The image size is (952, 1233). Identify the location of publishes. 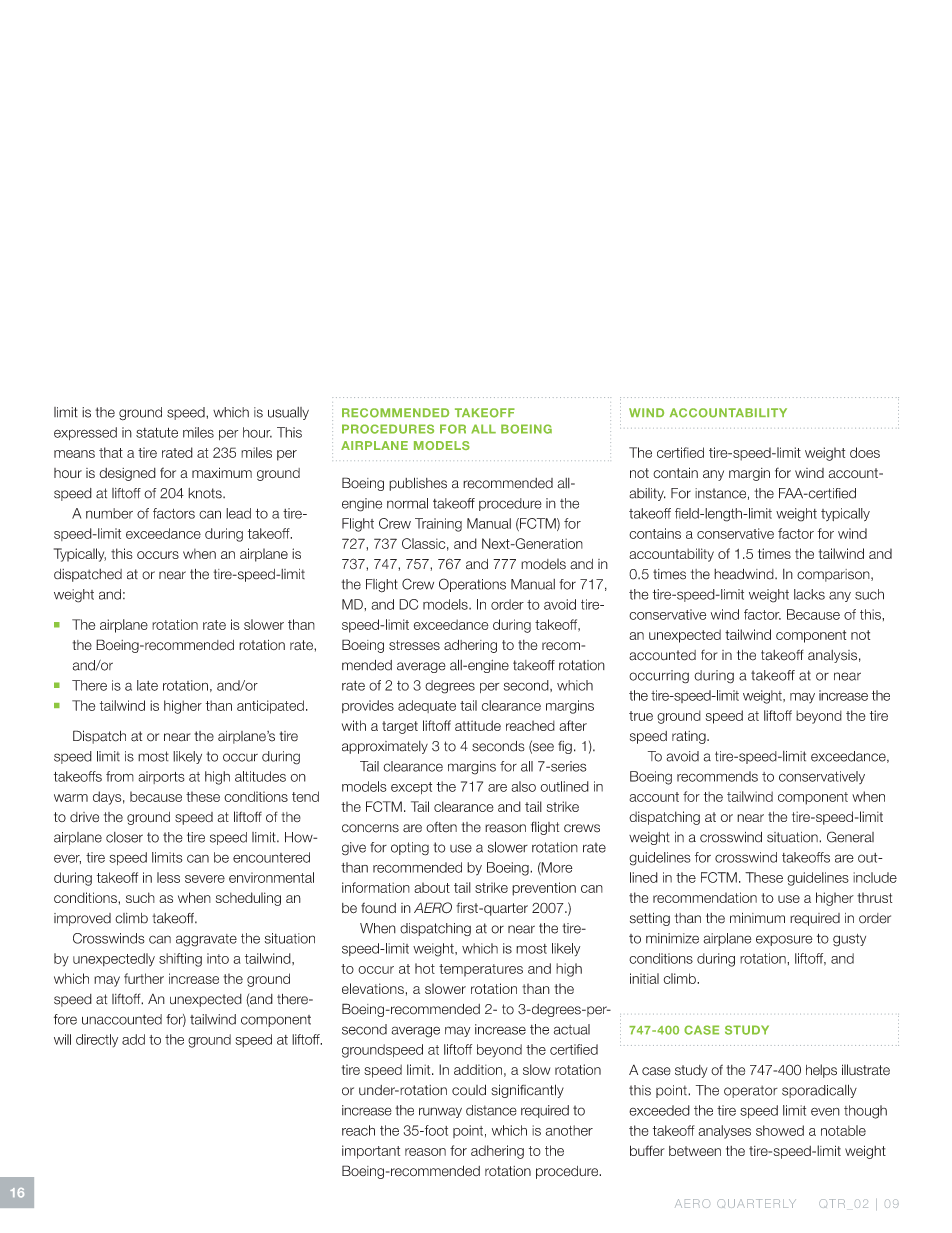
(418, 484).
